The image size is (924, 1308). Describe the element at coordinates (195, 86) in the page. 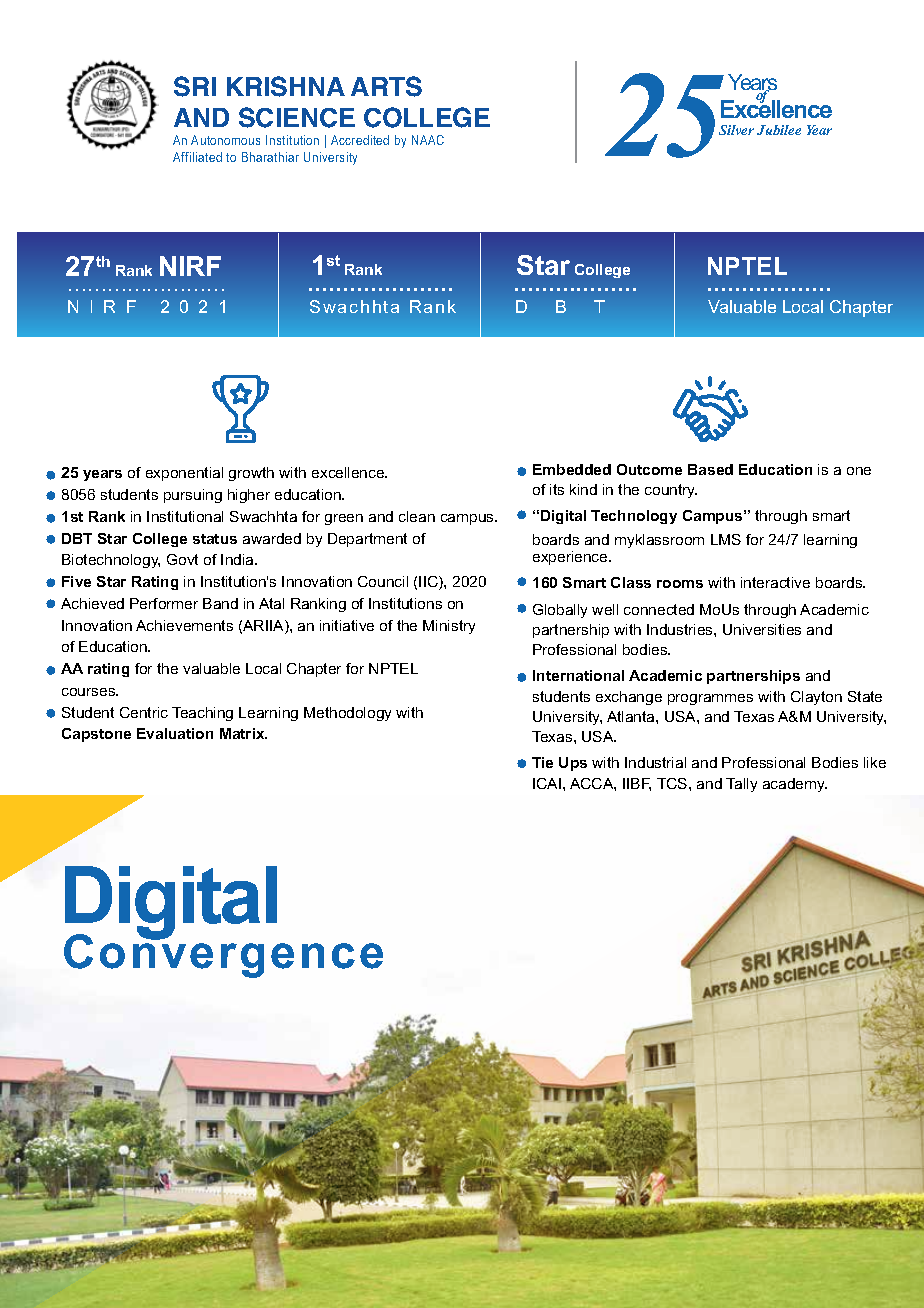

I see `SRI` at that location.
